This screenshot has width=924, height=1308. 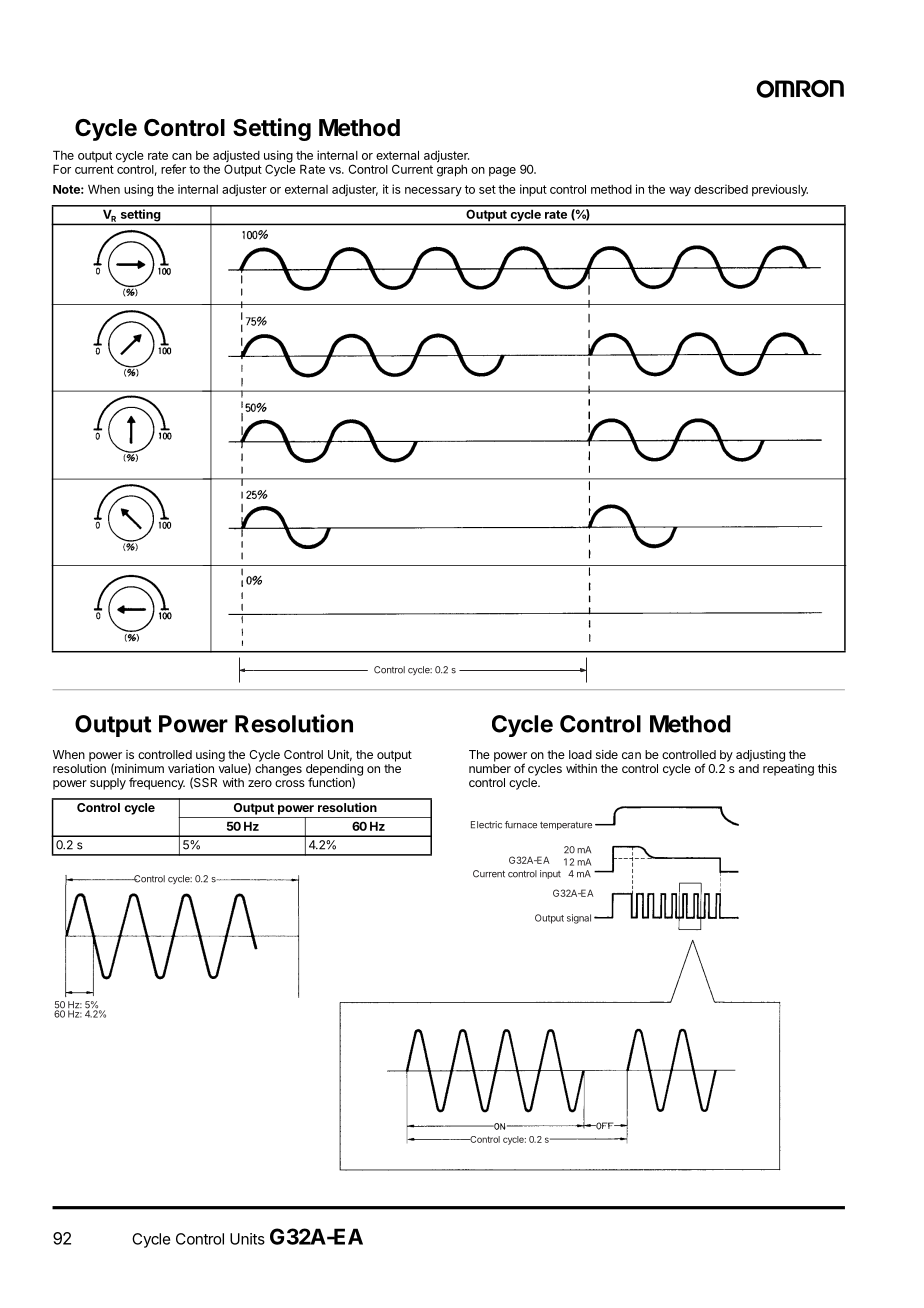 What do you see at coordinates (62, 169) in the screenshot?
I see `For` at bounding box center [62, 169].
